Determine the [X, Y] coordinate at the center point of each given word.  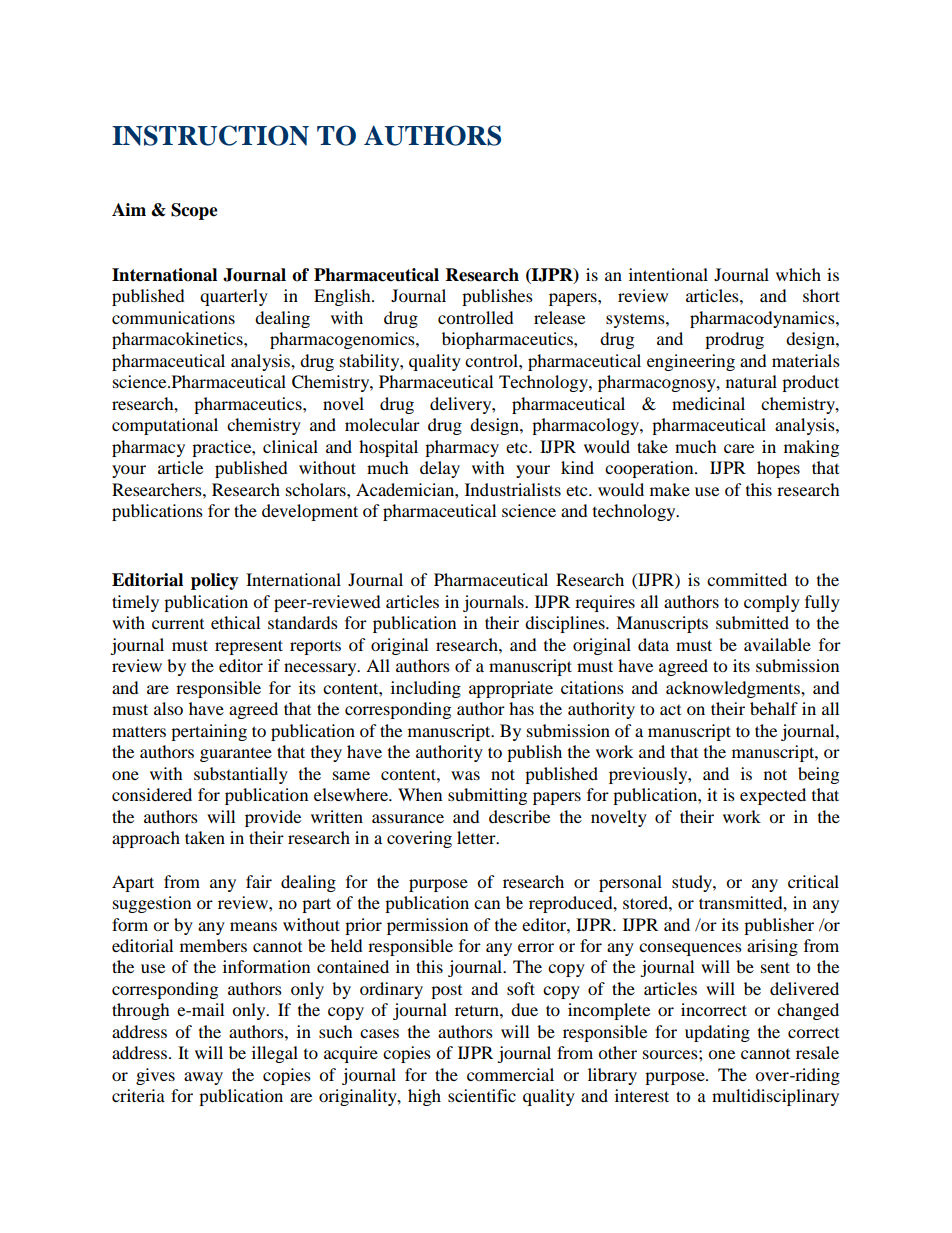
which [798, 274]
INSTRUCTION [210, 135]
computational [165, 426]
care [739, 448]
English [343, 297]
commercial [510, 1074]
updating [717, 1033]
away [203, 1078]
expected [773, 796]
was [465, 775]
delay [440, 469]
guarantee [236, 755]
